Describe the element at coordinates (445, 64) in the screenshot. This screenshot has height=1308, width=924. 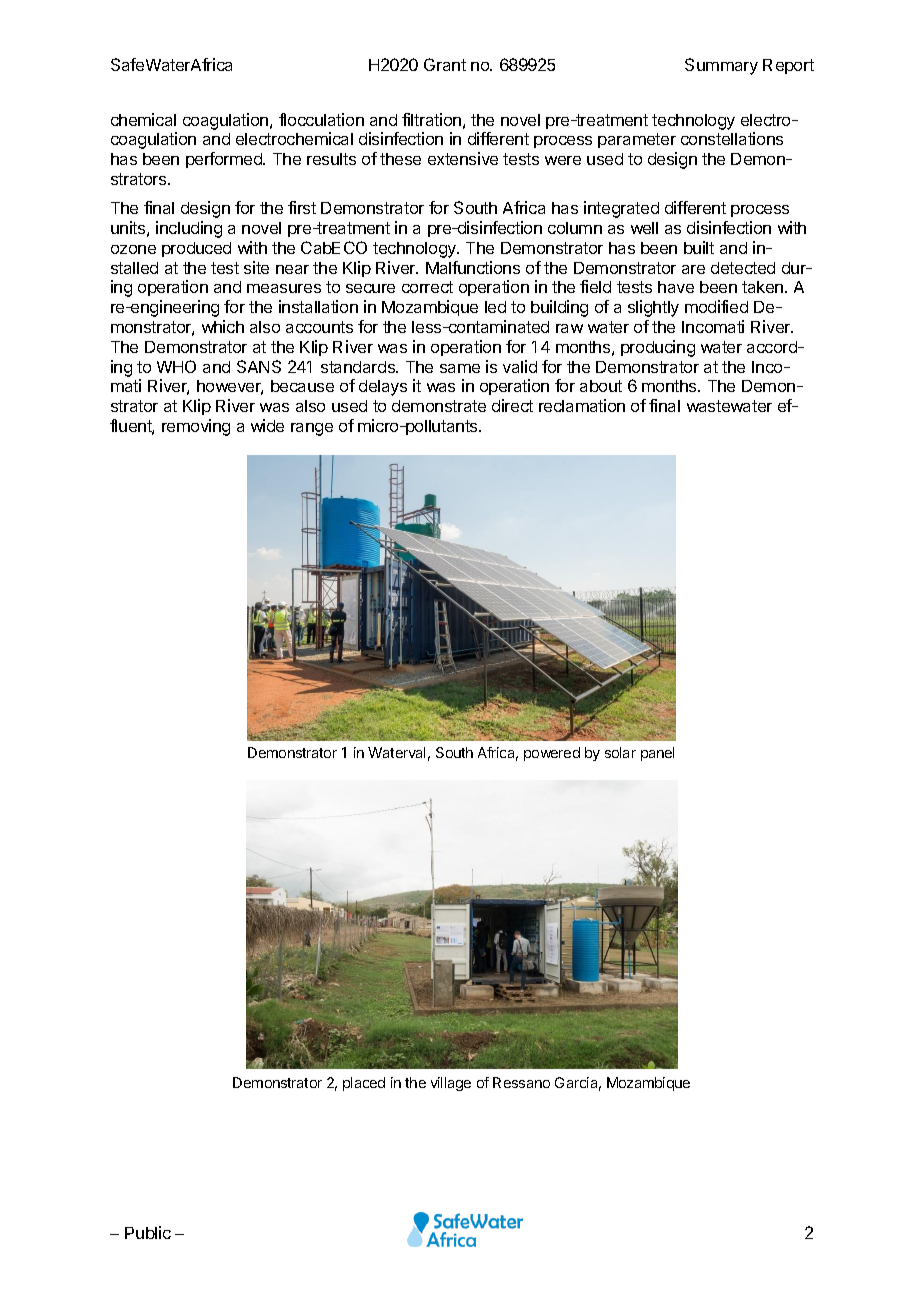
I see `Grant` at that location.
